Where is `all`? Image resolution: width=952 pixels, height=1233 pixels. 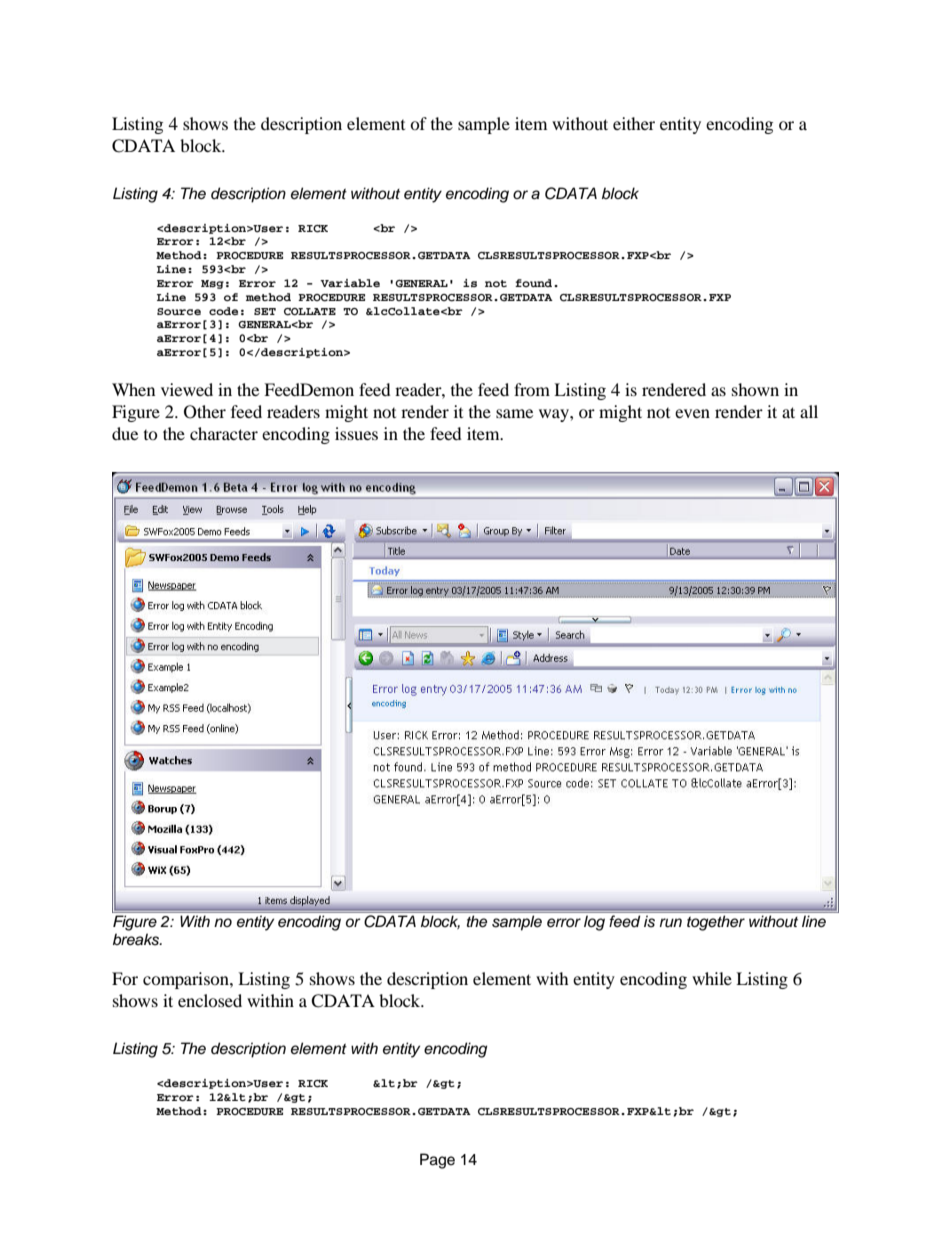
all is located at coordinates (809, 411).
